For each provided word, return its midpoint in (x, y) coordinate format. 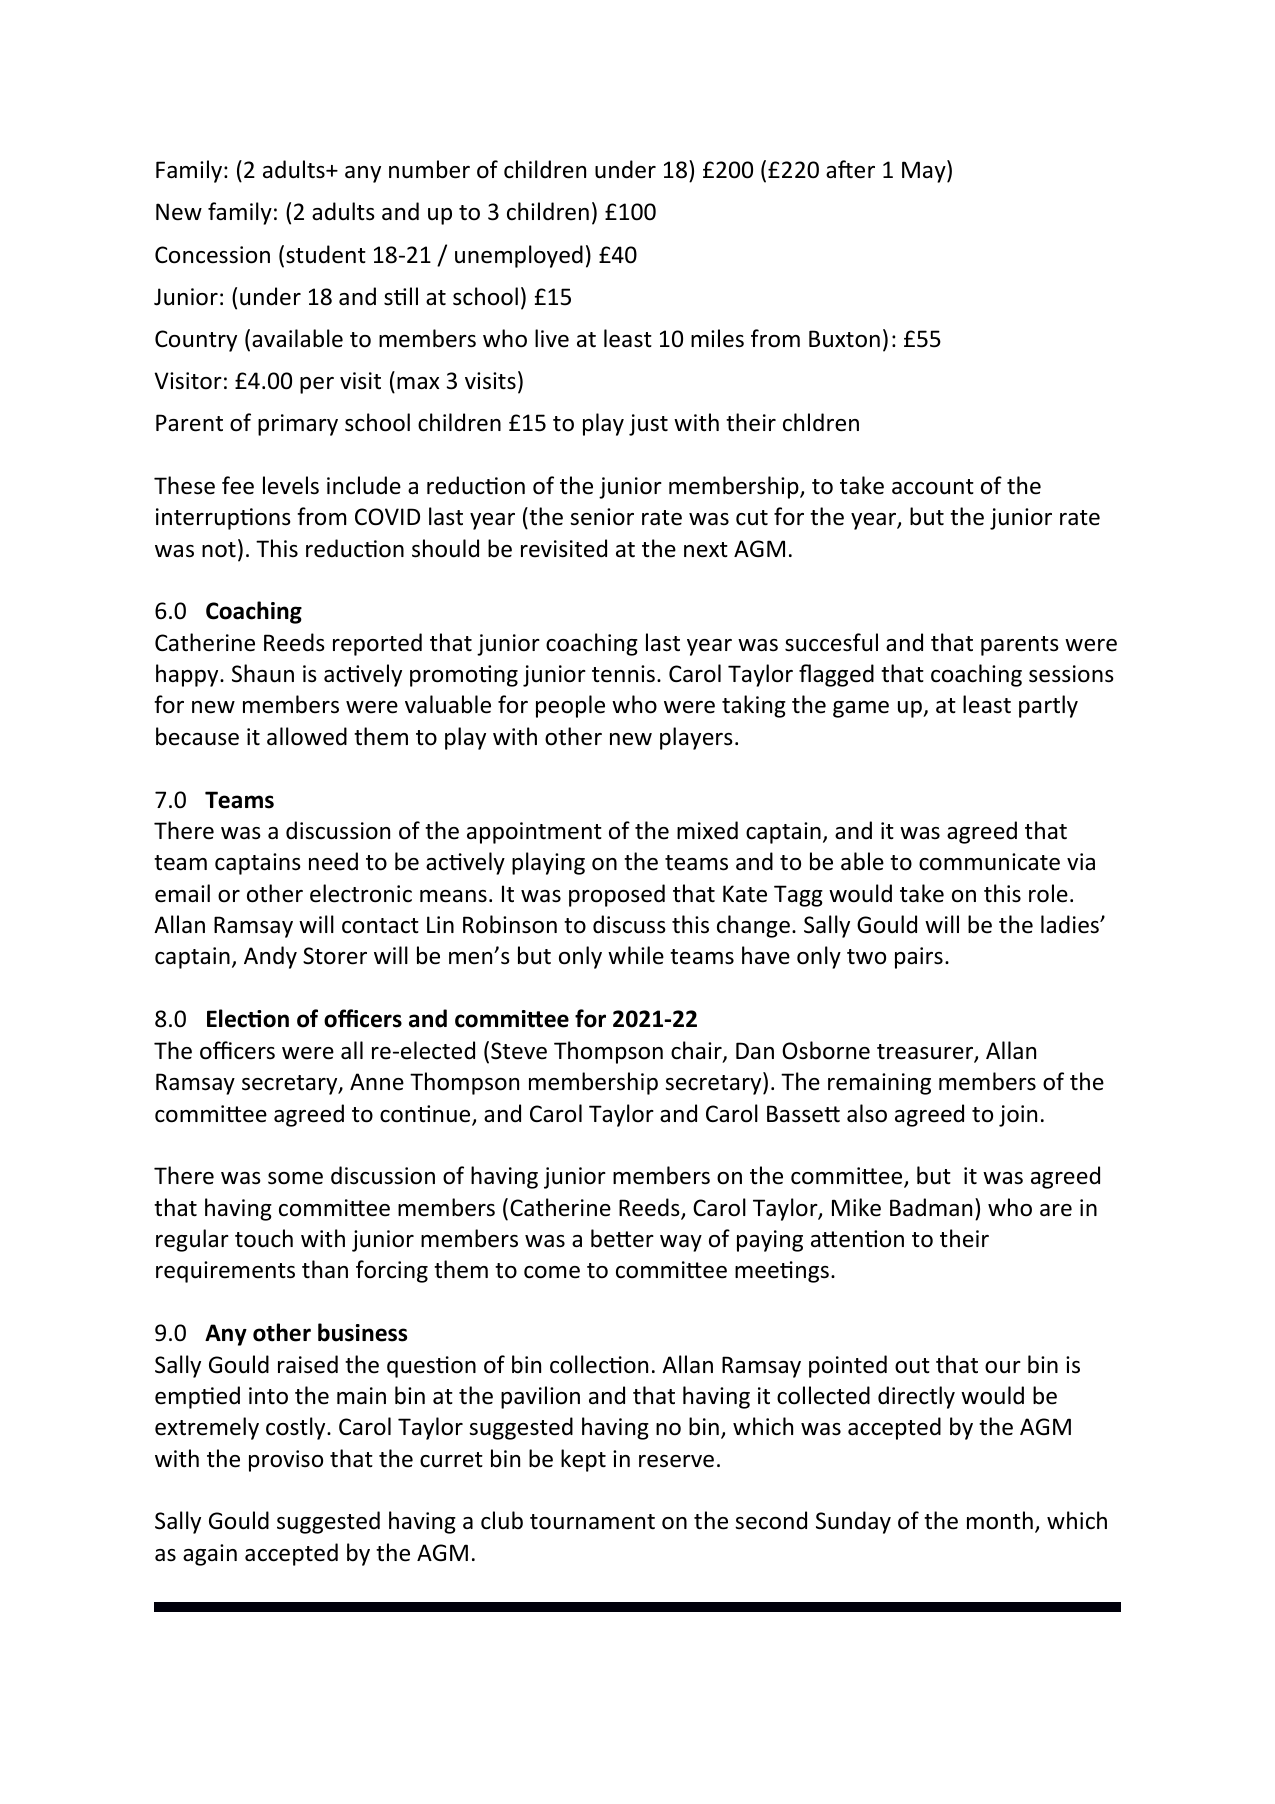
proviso (286, 1461)
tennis (623, 674)
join (1018, 1116)
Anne (377, 1082)
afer (850, 169)
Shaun (263, 673)
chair (697, 1051)
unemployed (519, 256)
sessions (1071, 674)
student (326, 254)
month (1000, 1520)
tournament (592, 1522)
